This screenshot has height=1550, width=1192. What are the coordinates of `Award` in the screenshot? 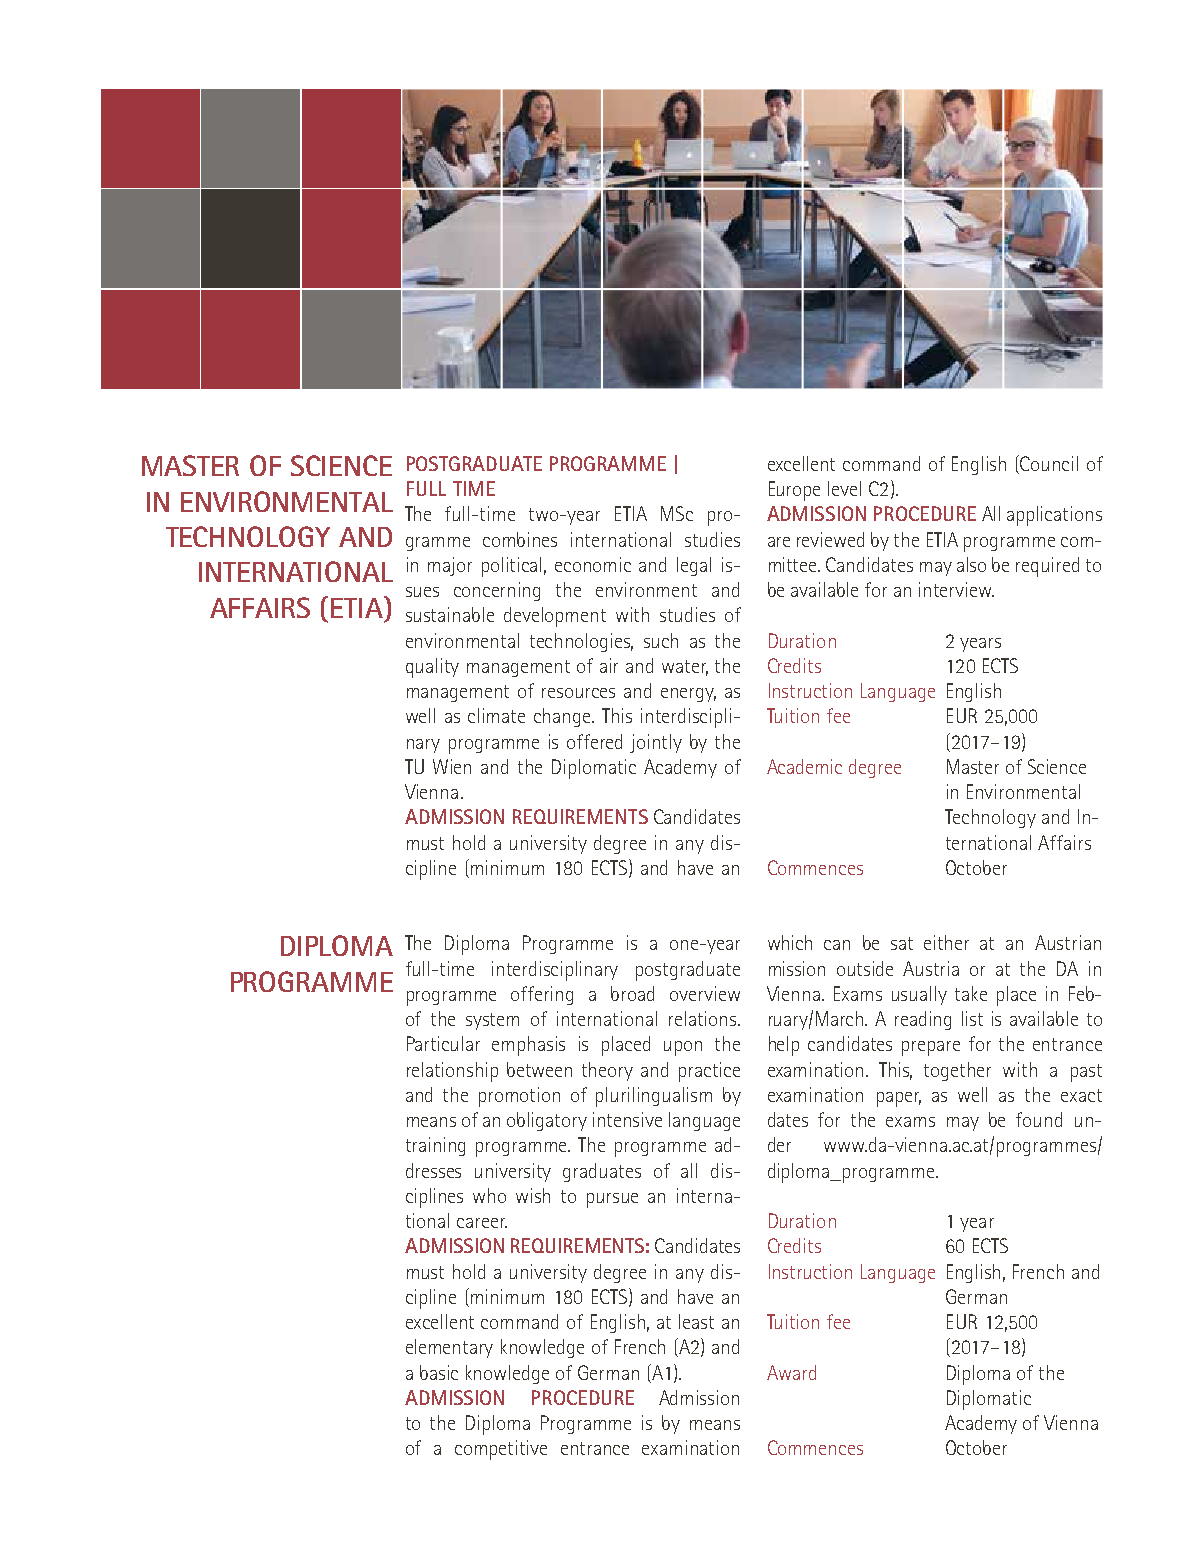 It's located at (791, 1372).
